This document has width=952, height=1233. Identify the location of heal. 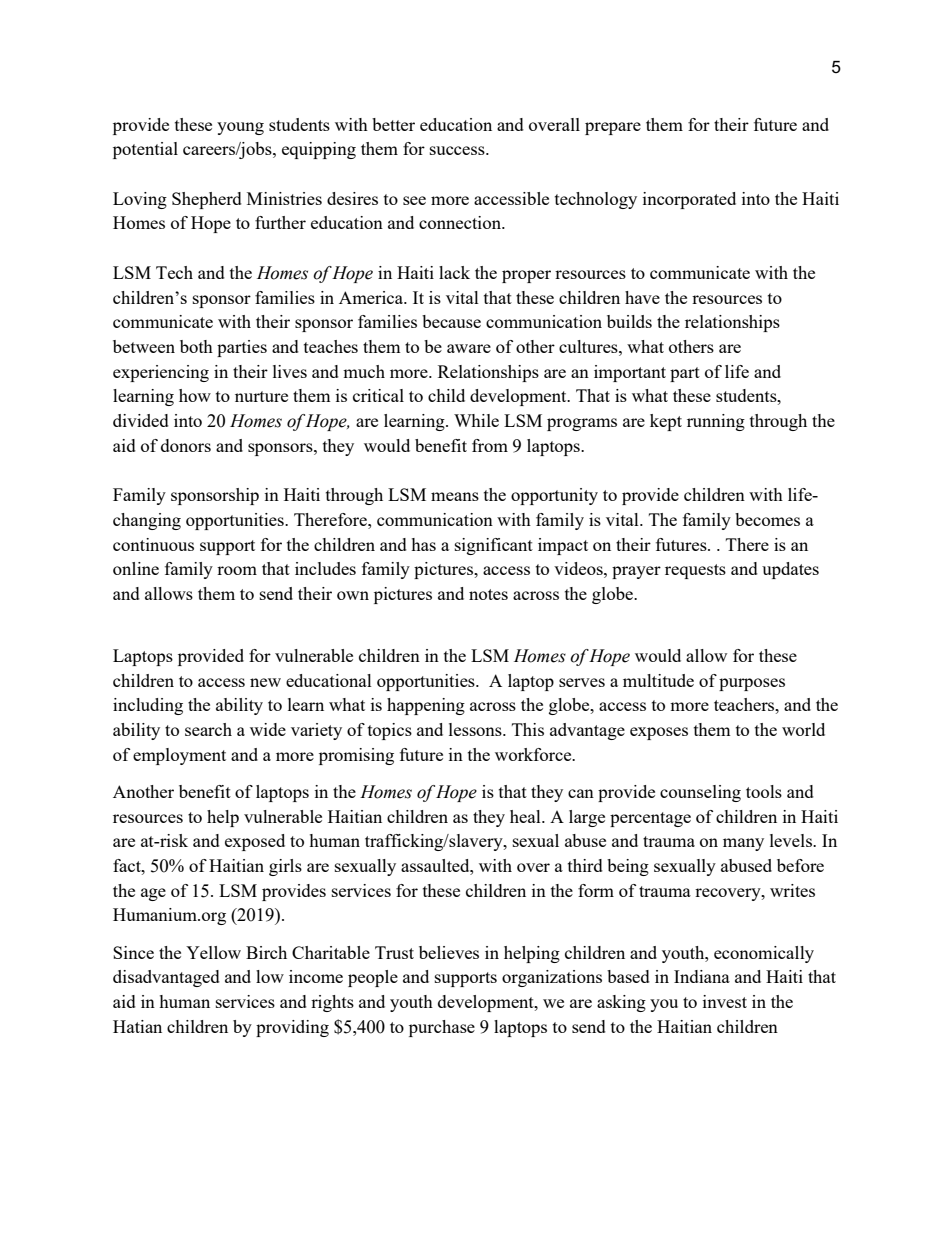
(526, 816).
